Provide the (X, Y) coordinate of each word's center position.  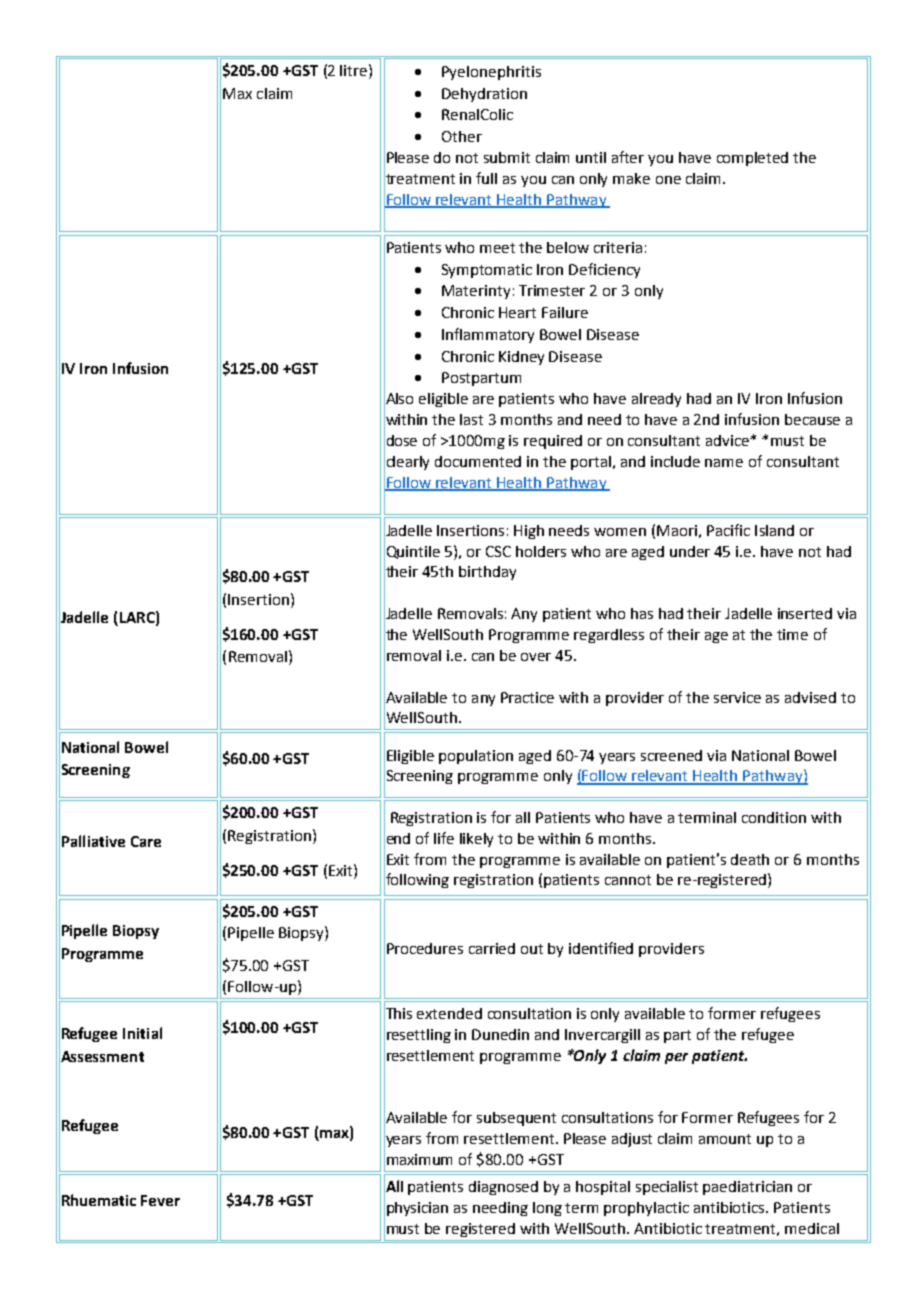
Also (398, 398)
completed (752, 159)
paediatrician (747, 1188)
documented (478, 461)
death (750, 859)
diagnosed (503, 1188)
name (724, 463)
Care (146, 841)
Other (462, 136)
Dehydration (484, 95)
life (444, 838)
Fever (160, 1200)
